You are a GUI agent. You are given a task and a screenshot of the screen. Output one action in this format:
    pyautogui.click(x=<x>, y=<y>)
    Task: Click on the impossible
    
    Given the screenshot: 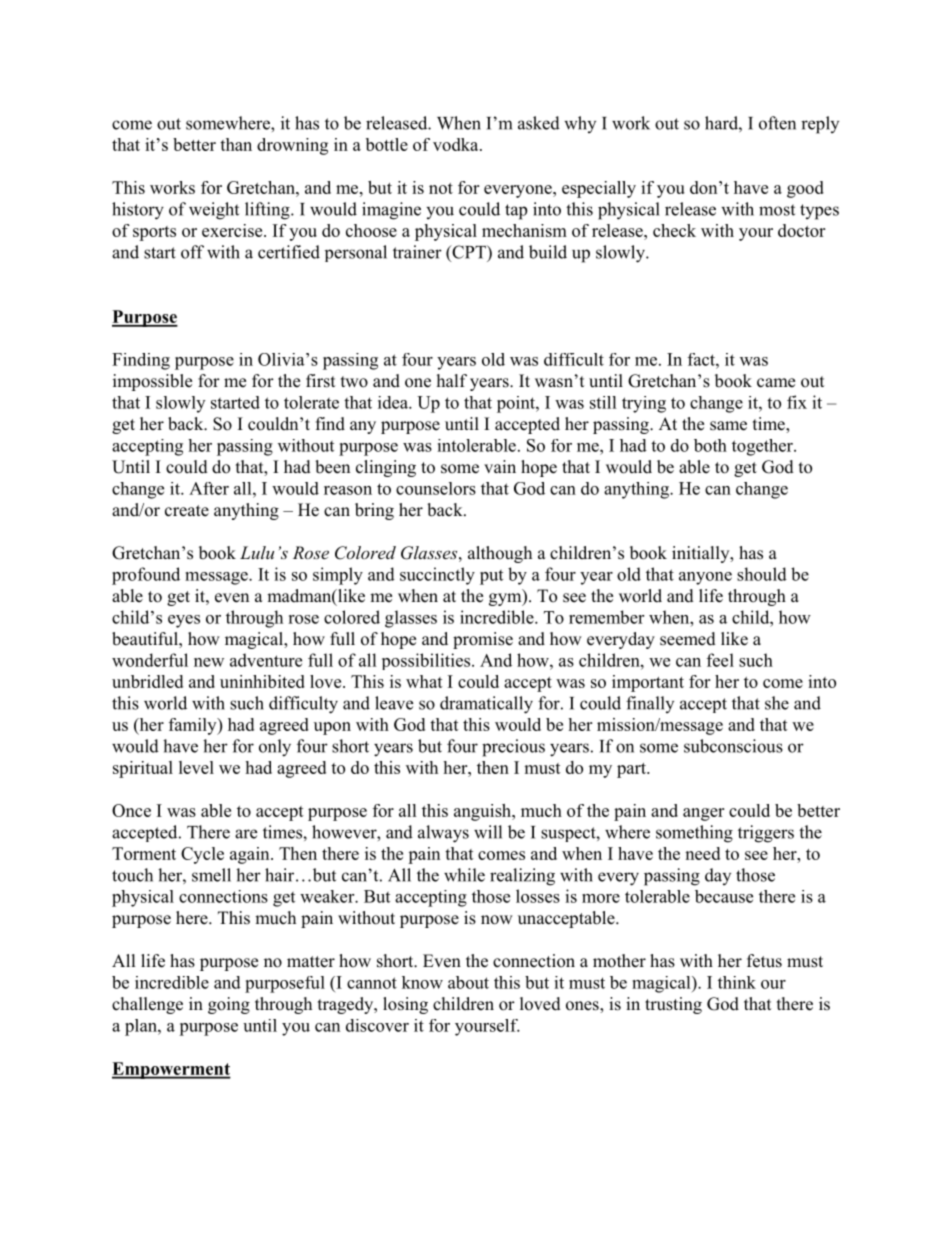 What is the action you would take?
    pyautogui.click(x=152, y=382)
